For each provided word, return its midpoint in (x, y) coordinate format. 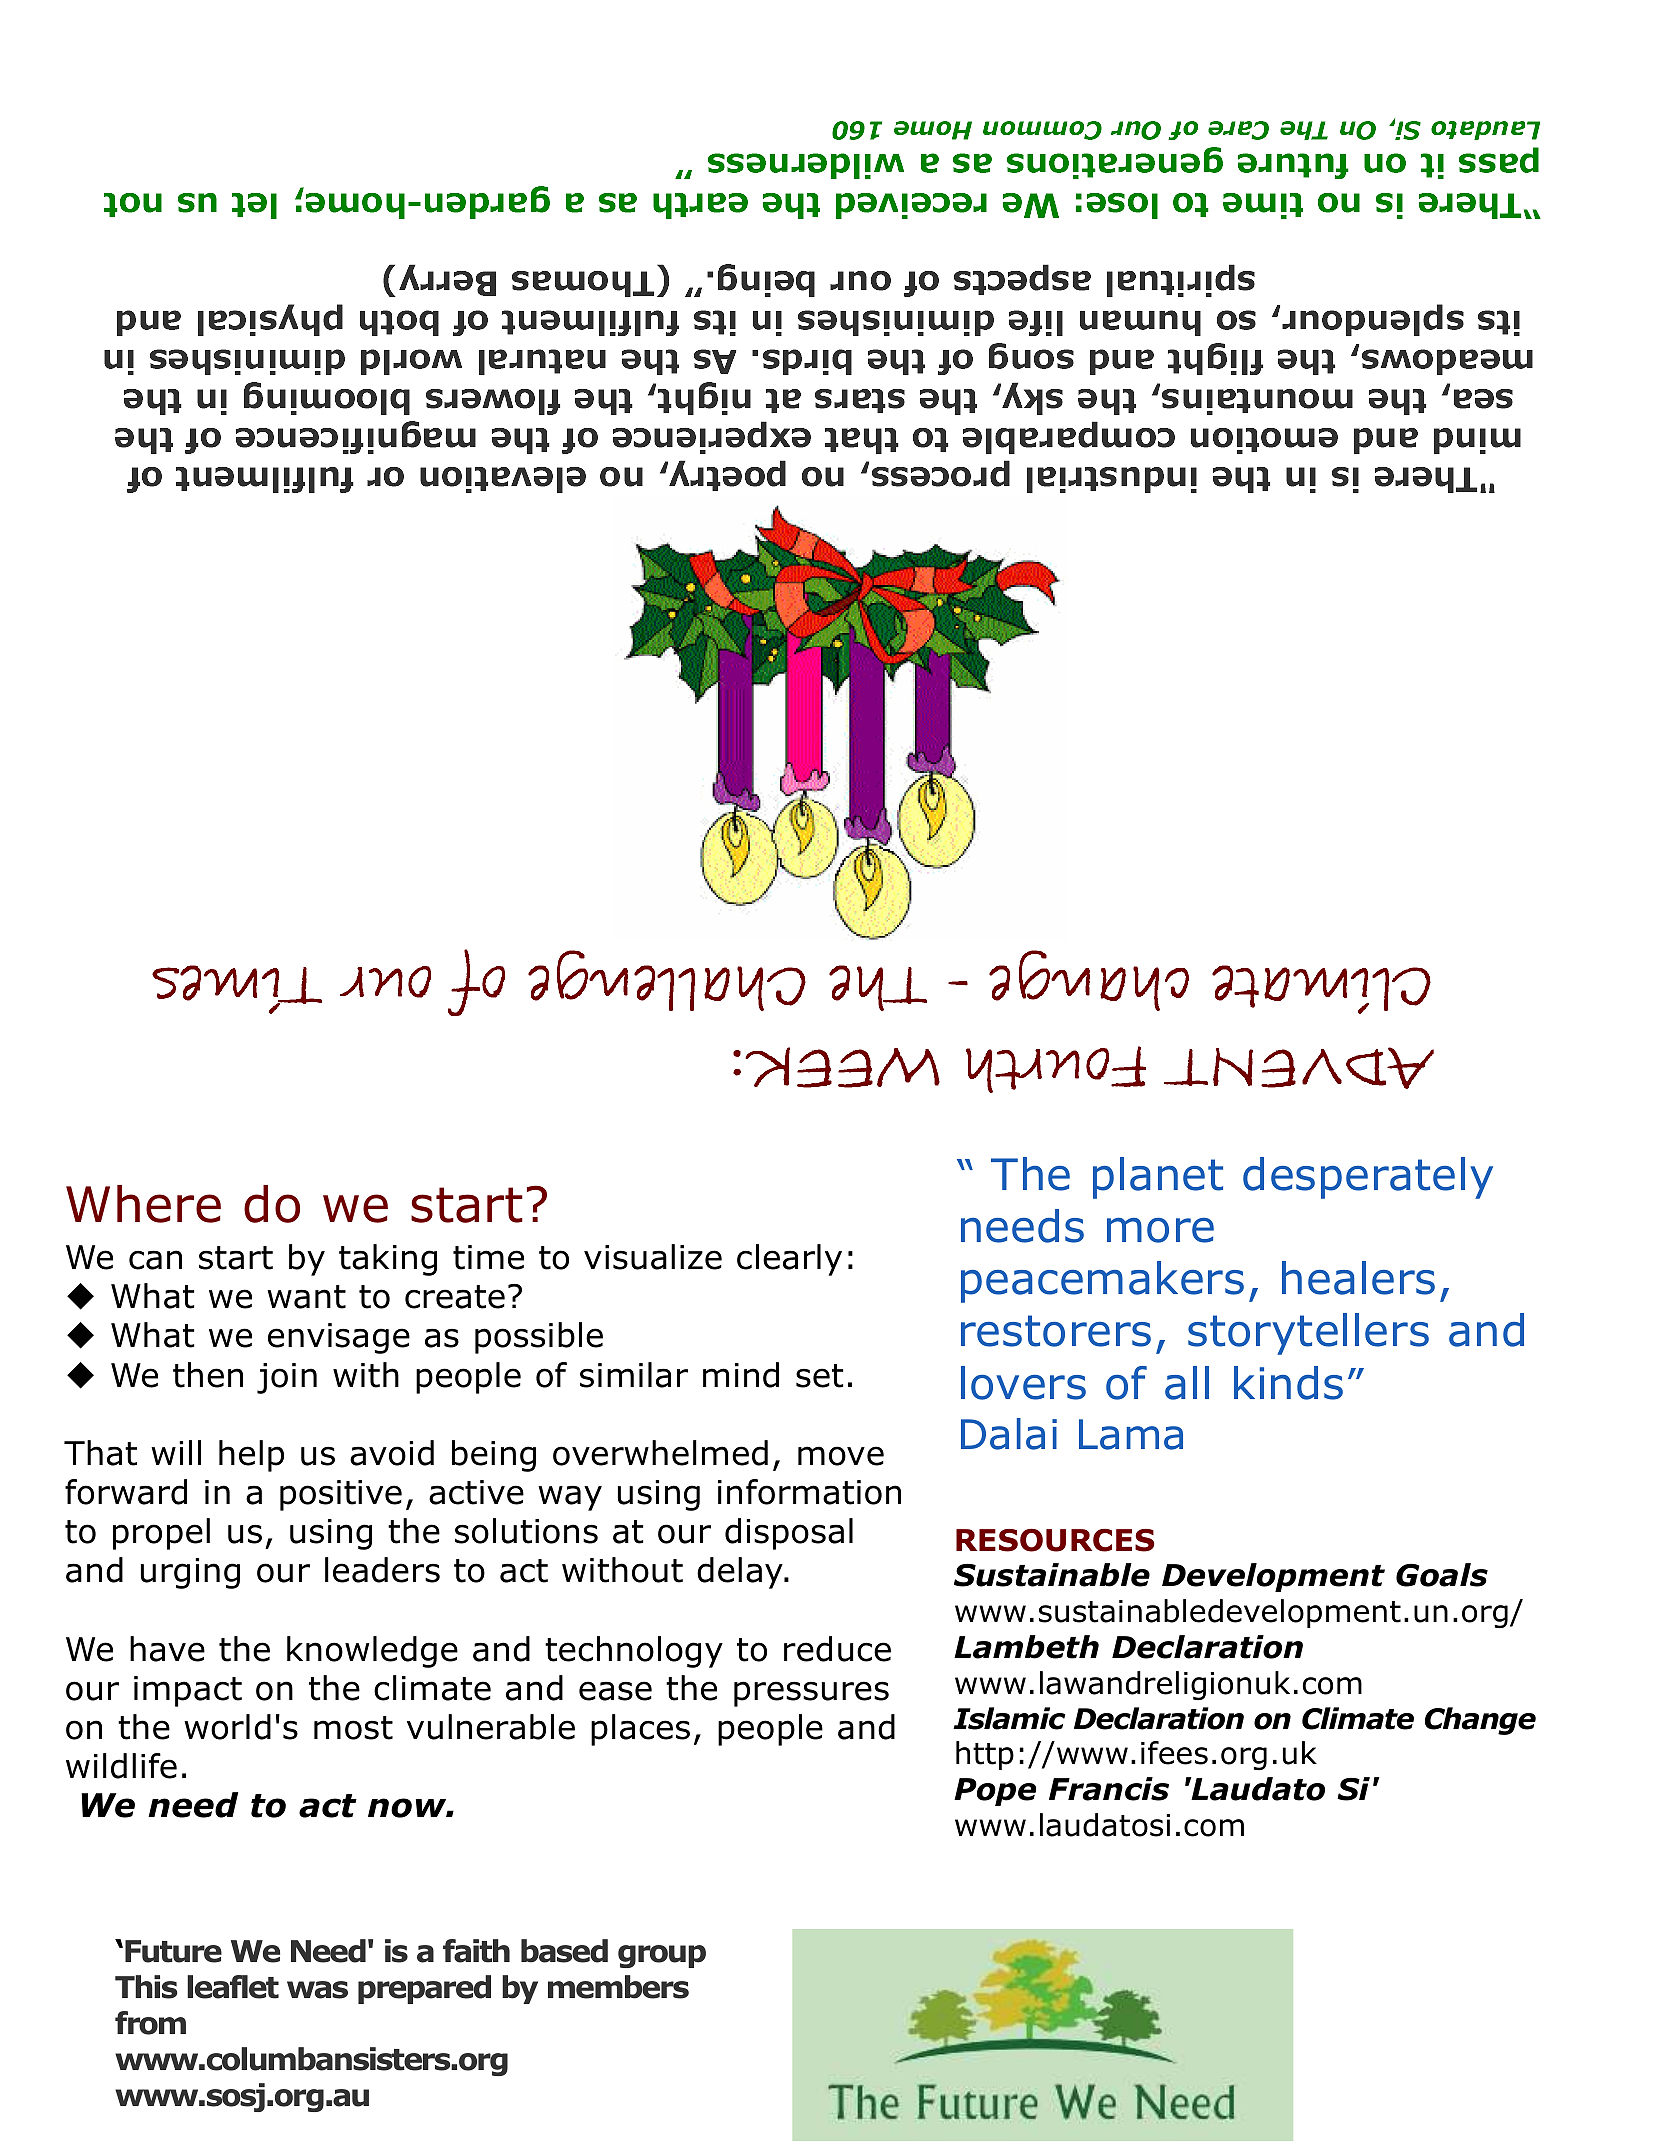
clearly (789, 1260)
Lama (1131, 1434)
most (353, 1728)
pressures (811, 1694)
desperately (1368, 1178)
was (317, 1990)
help (251, 1456)
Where (143, 1204)
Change (1480, 1721)
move (841, 1456)
